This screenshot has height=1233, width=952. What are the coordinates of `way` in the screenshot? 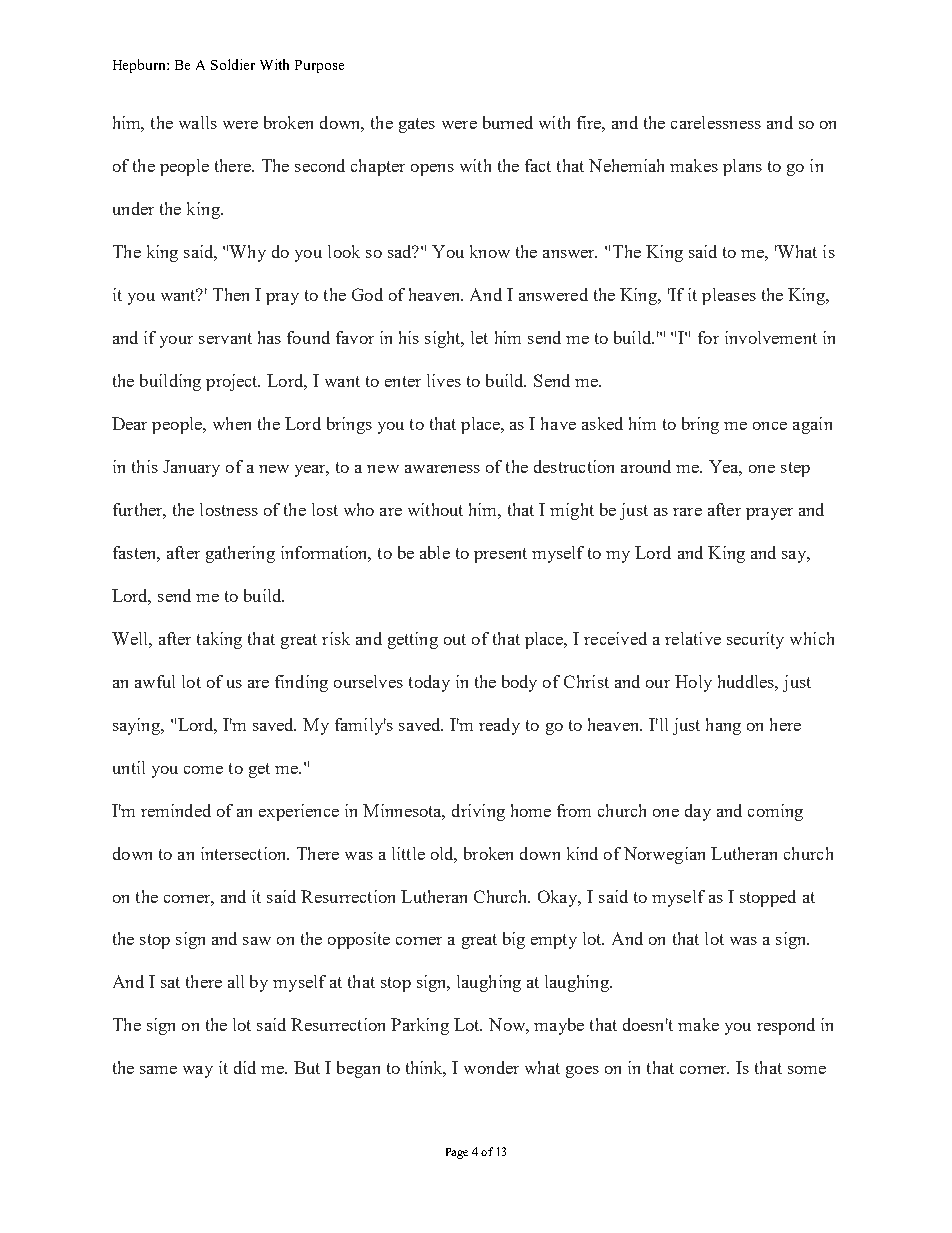 It's located at (198, 1072).
